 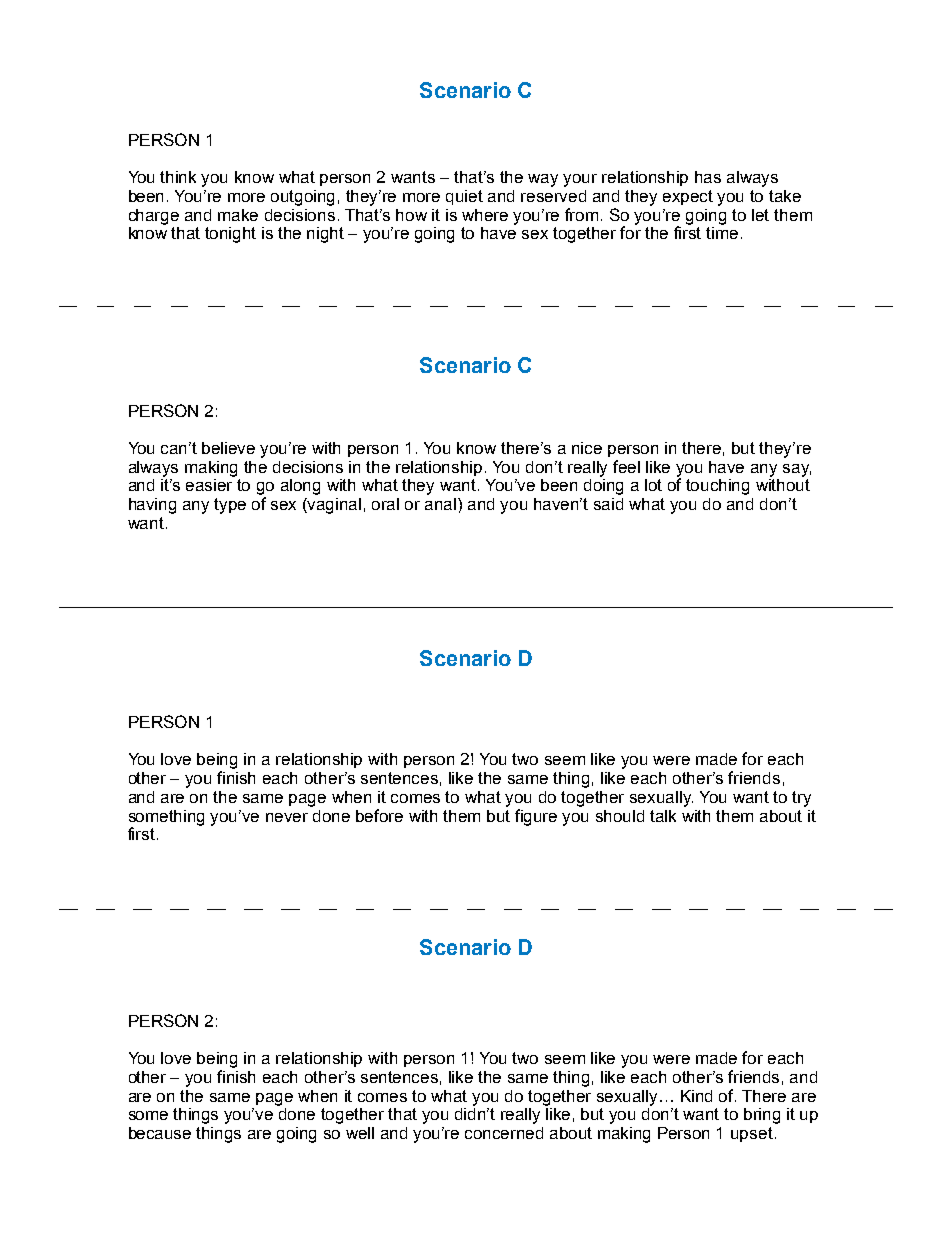 What do you see at coordinates (287, 817) in the screenshot?
I see `never` at bounding box center [287, 817].
